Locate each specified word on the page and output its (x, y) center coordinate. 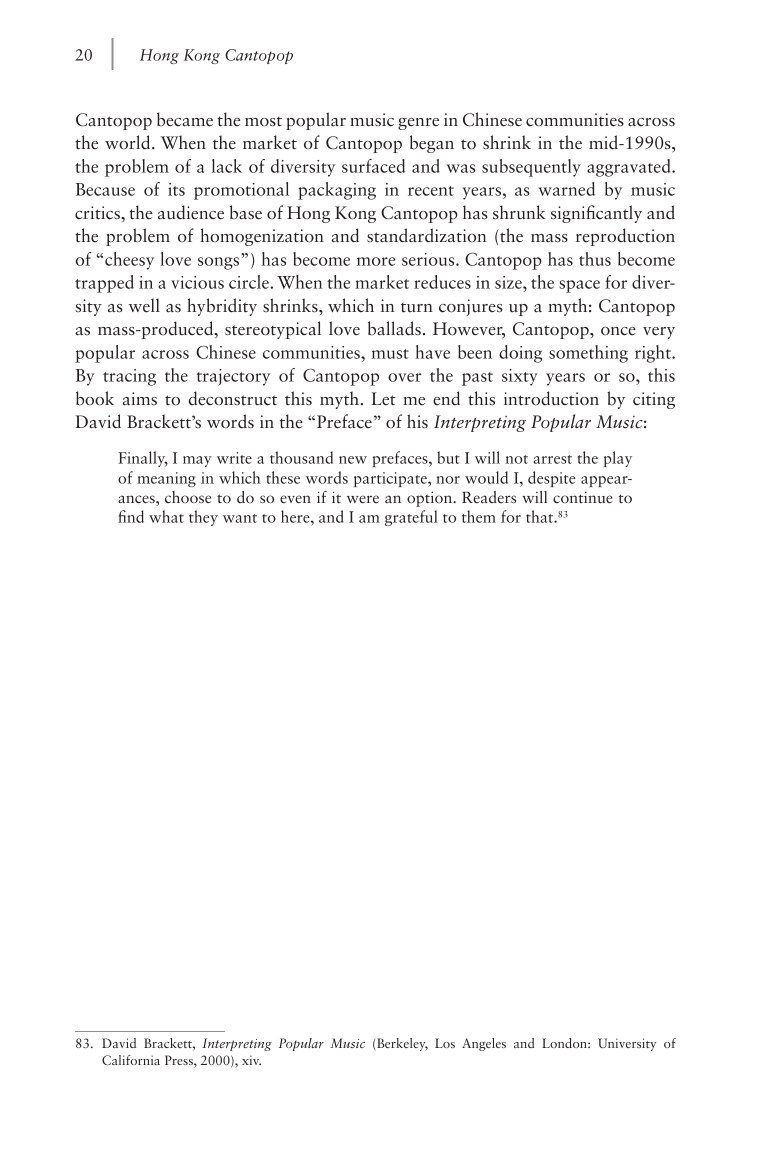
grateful (411, 518)
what (166, 516)
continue (583, 497)
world (129, 142)
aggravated (630, 168)
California (131, 1060)
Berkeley (402, 1044)
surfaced (373, 166)
